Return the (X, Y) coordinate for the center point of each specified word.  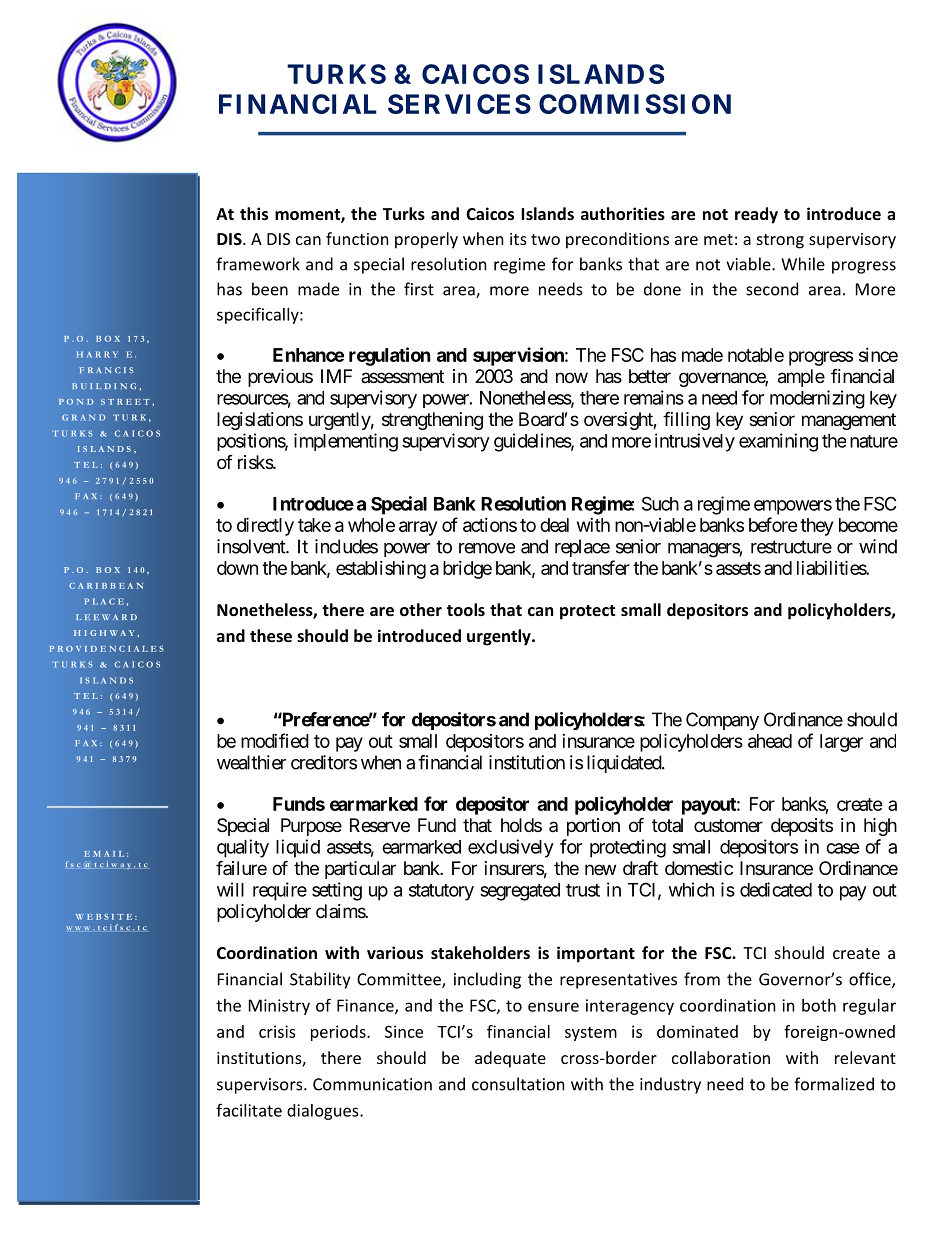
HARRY (97, 354)
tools (466, 609)
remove (487, 548)
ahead (770, 741)
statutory (441, 892)
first (419, 289)
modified (275, 740)
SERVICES (459, 104)
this (254, 213)
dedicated (776, 889)
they (816, 527)
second (772, 289)
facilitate (249, 1110)
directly (265, 526)
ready (756, 215)
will (230, 889)
